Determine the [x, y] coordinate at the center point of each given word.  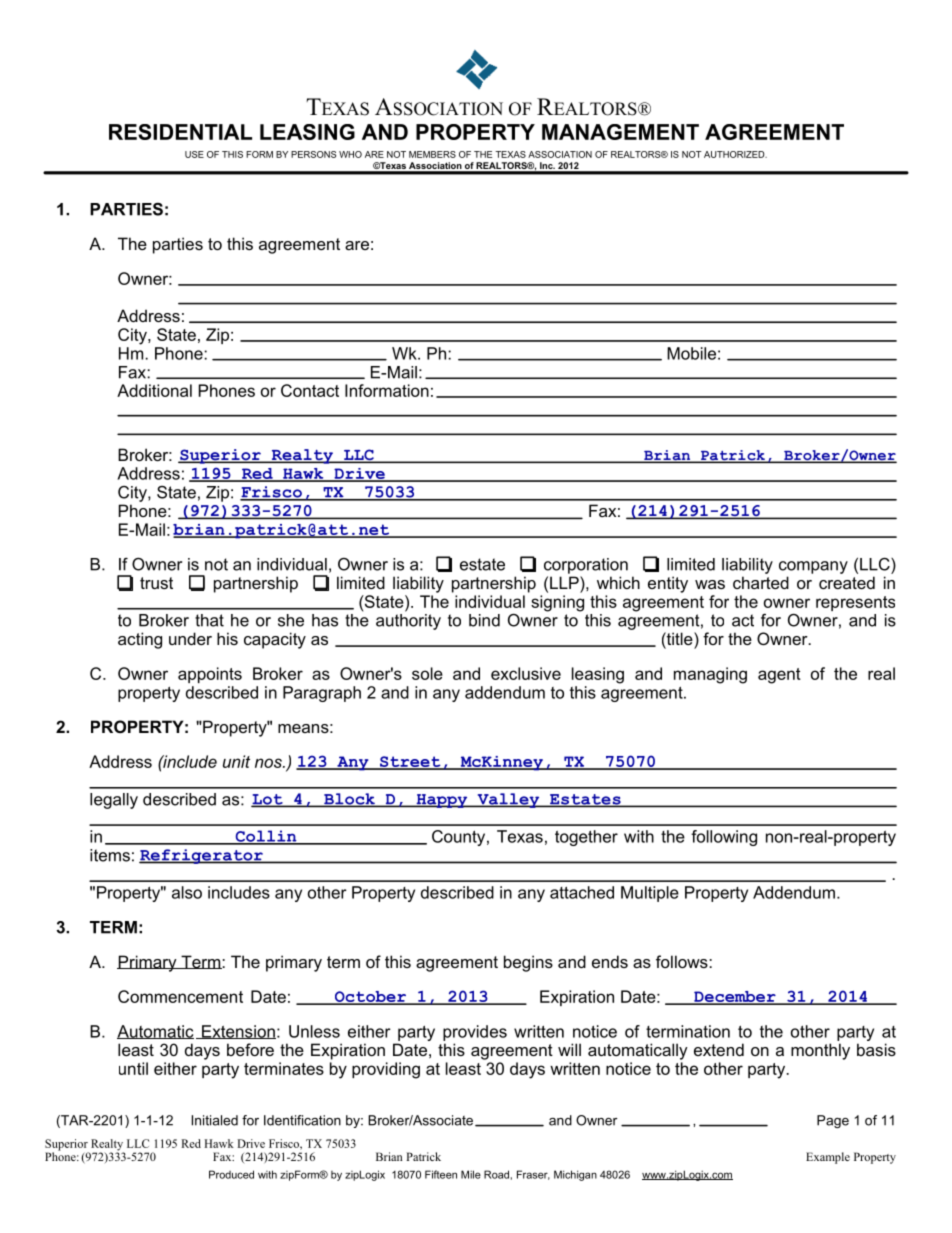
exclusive [526, 673]
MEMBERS [432, 154]
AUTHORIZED [735, 154]
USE [194, 154]
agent [779, 676]
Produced [231, 1174]
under [190, 638]
